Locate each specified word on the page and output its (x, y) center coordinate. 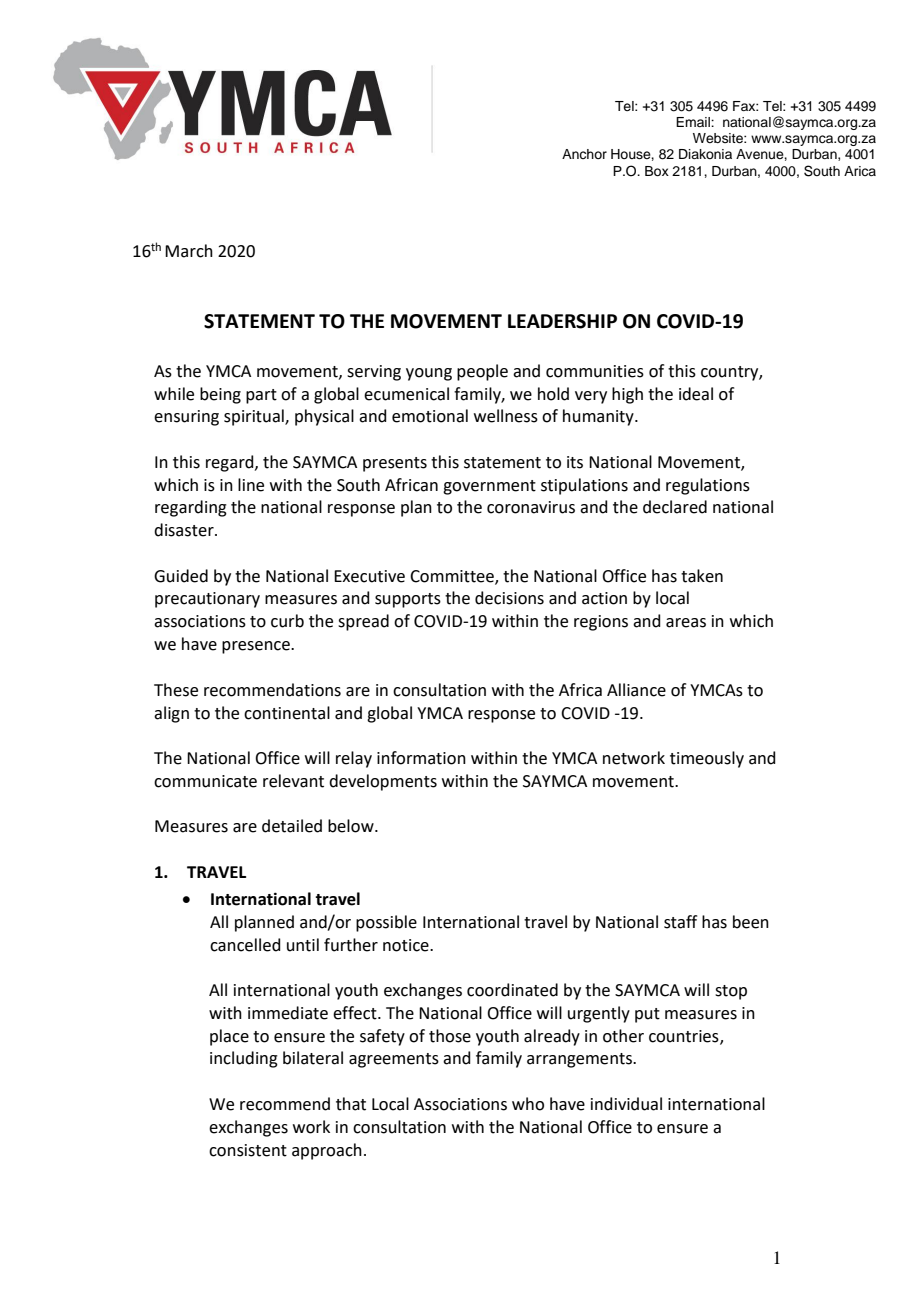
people (482, 372)
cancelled (245, 945)
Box (657, 171)
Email (694, 122)
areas (686, 623)
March (189, 251)
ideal (696, 394)
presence (257, 647)
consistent (248, 1150)
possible (386, 923)
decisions (509, 598)
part (261, 396)
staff (680, 922)
